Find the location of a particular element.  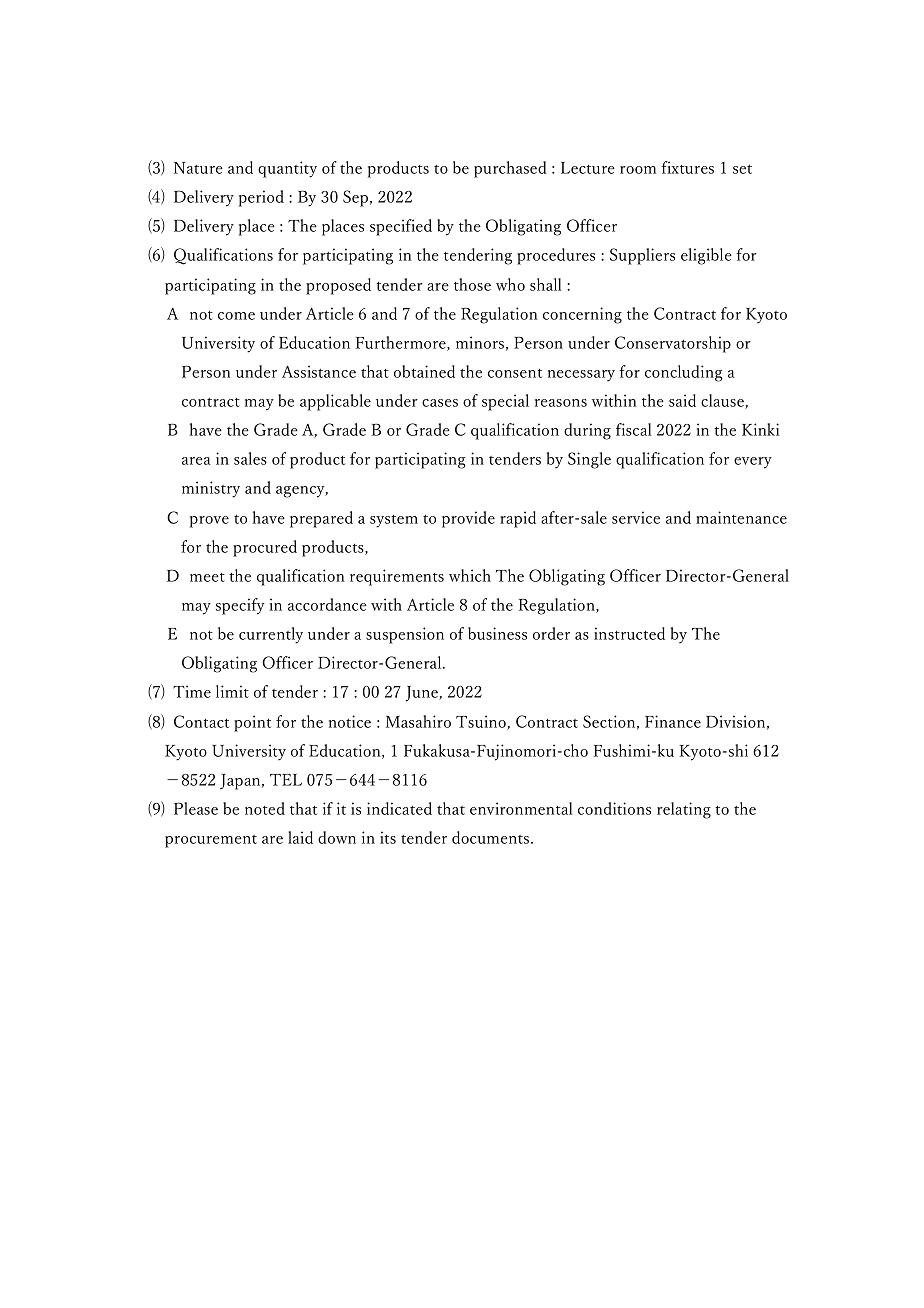

fixtures is located at coordinates (687, 167).
